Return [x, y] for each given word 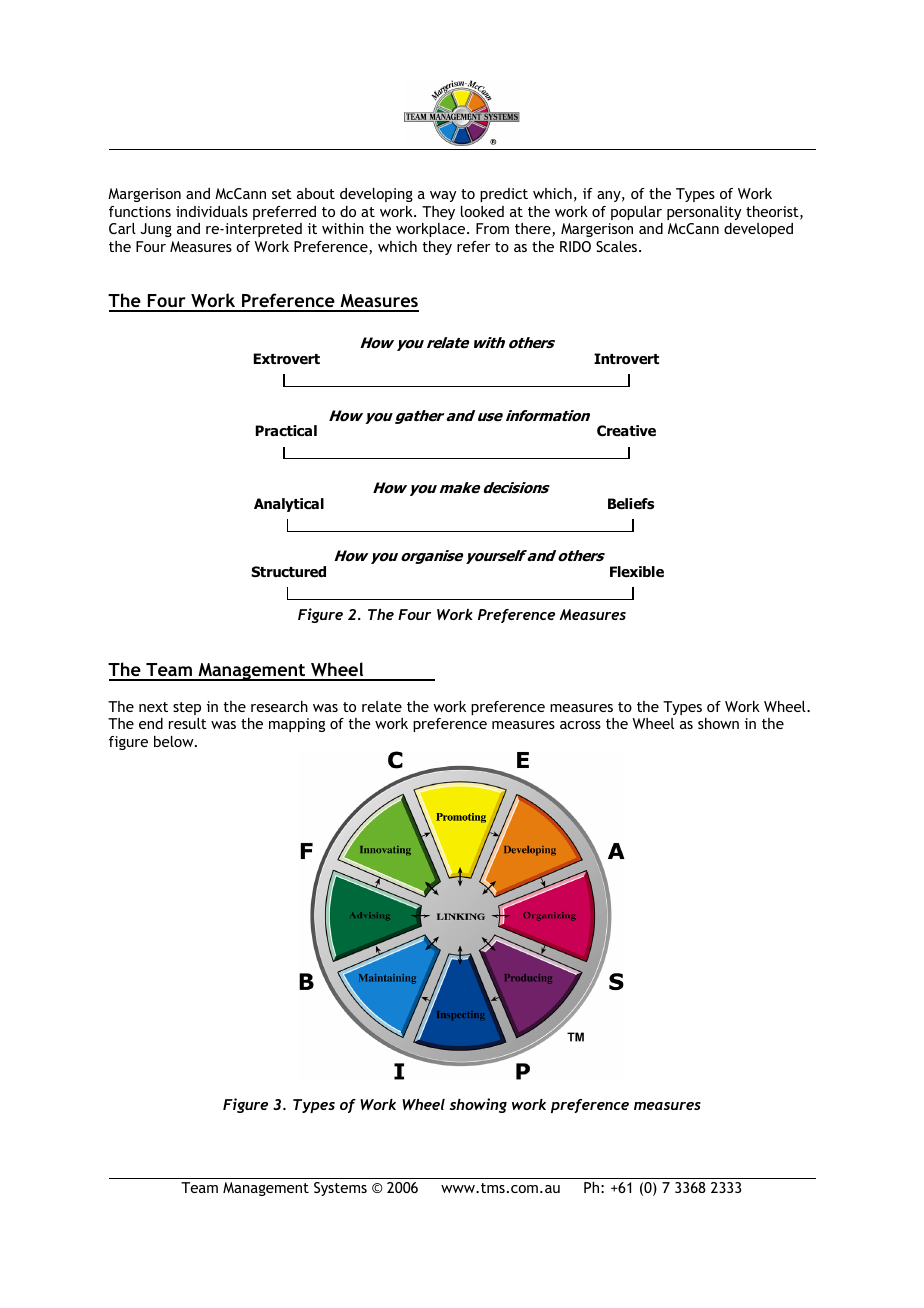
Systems [340, 1189]
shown [718, 723]
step [187, 708]
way [443, 196]
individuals [212, 211]
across [580, 725]
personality [704, 213]
